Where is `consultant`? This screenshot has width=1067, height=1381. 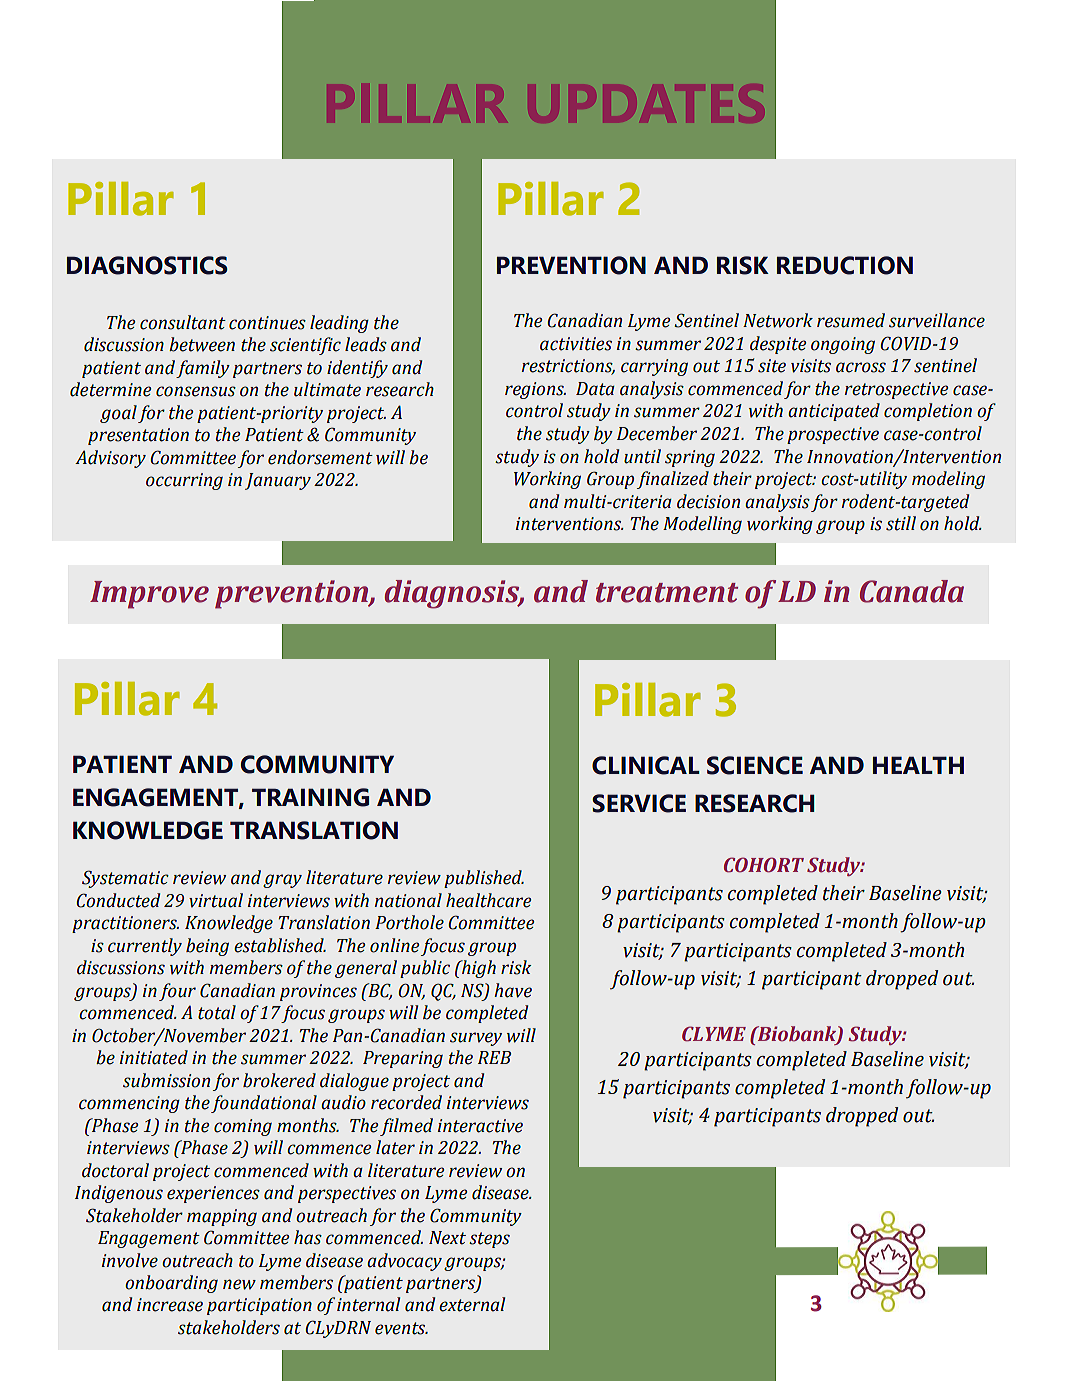 consultant is located at coordinates (183, 322).
